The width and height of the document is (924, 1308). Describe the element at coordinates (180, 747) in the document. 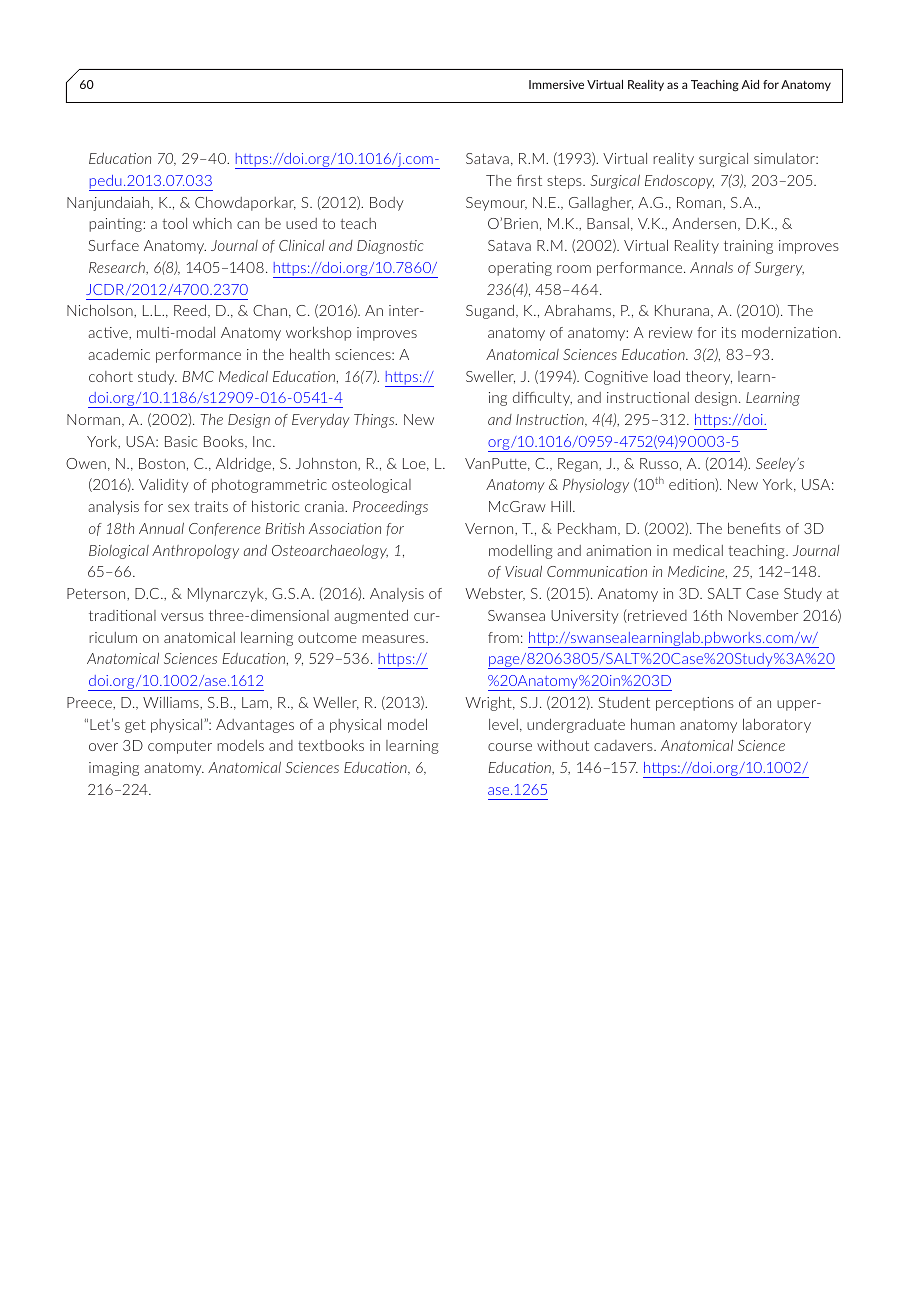

I see `computer` at that location.
